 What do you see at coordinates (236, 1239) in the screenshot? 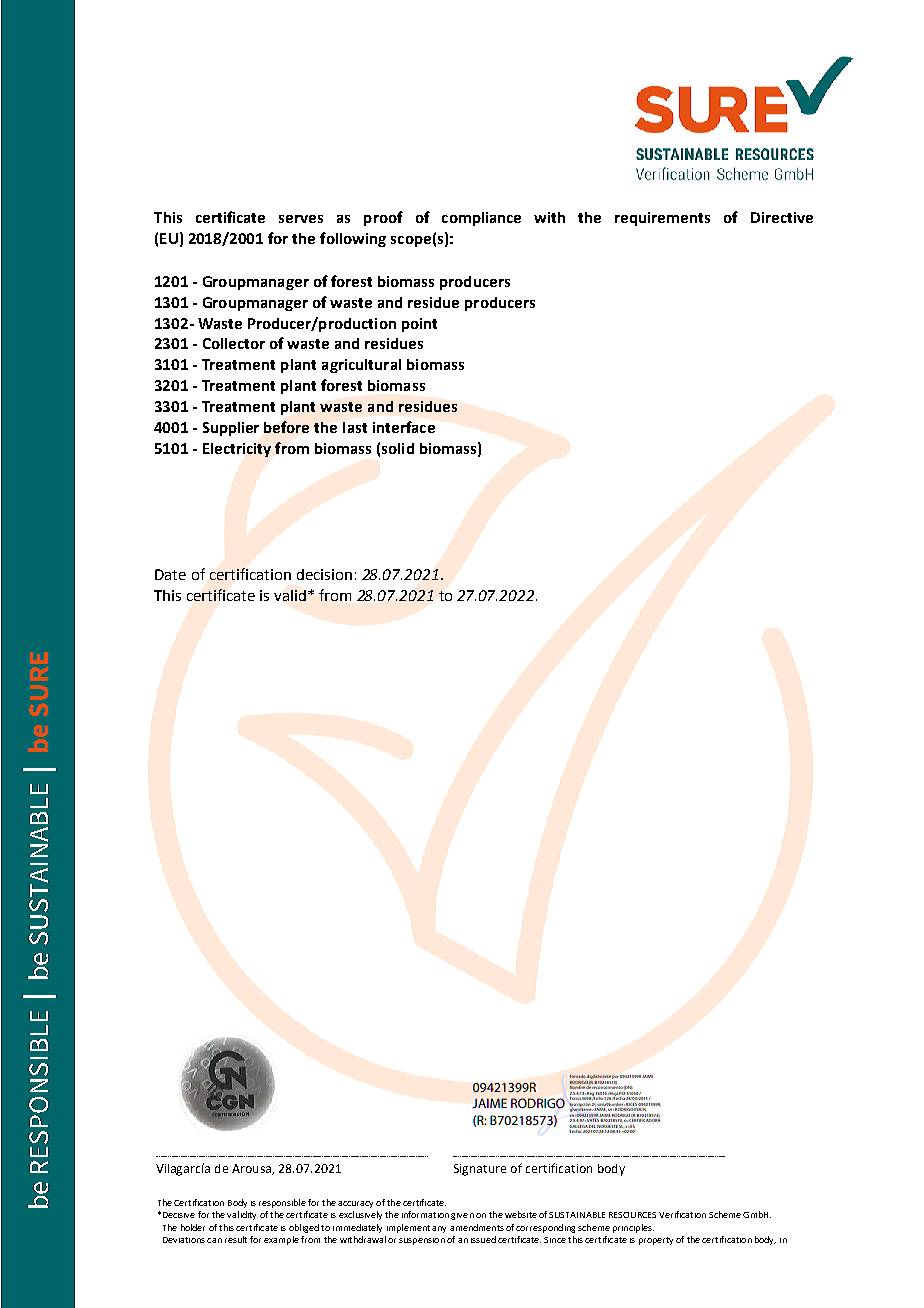
I see `result` at bounding box center [236, 1239].
